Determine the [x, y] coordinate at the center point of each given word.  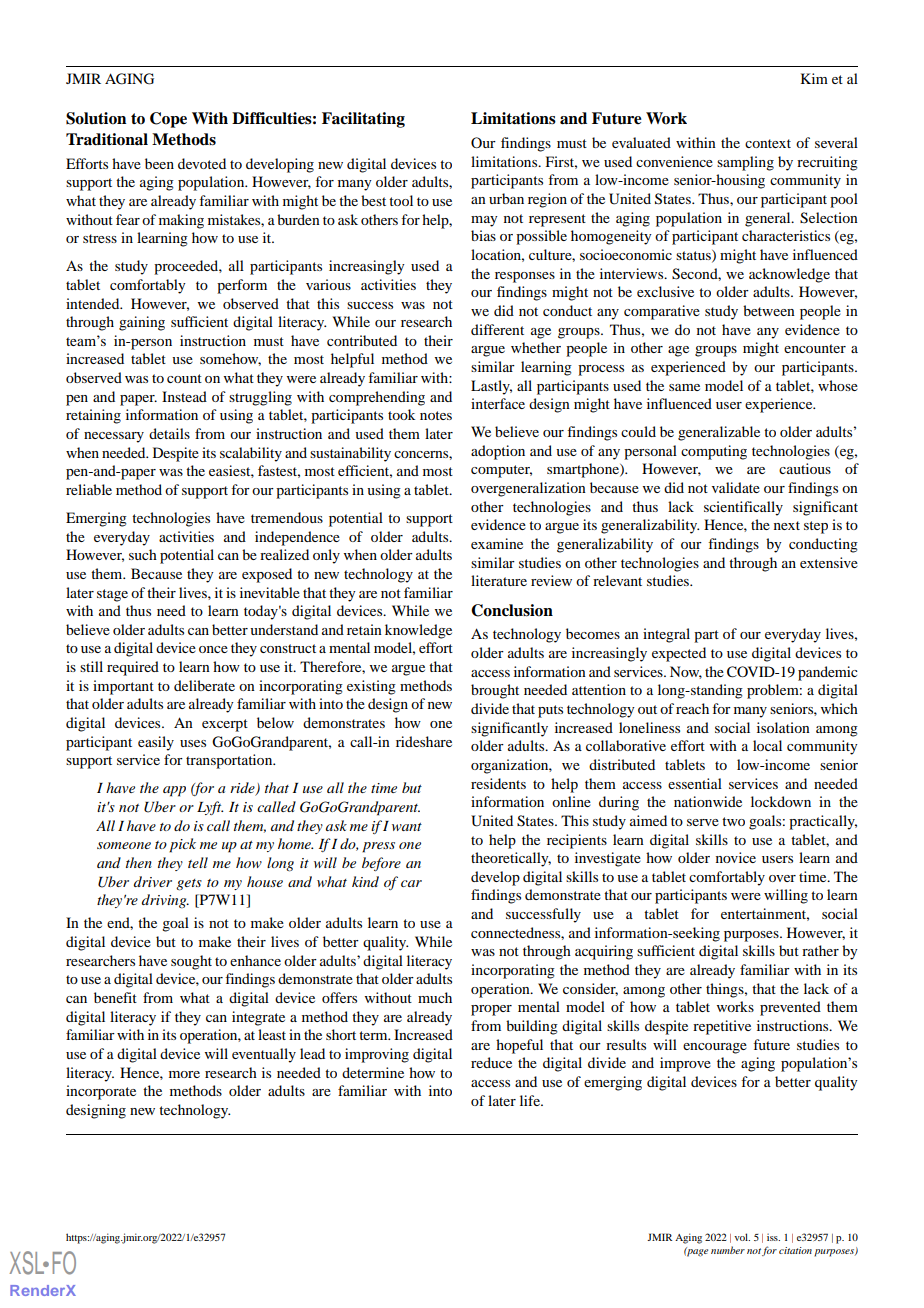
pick [182, 845]
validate [736, 487]
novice [736, 857]
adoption [498, 452]
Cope [168, 120]
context [768, 143]
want [407, 827]
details [169, 433]
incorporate [101, 1092]
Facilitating [363, 120]
